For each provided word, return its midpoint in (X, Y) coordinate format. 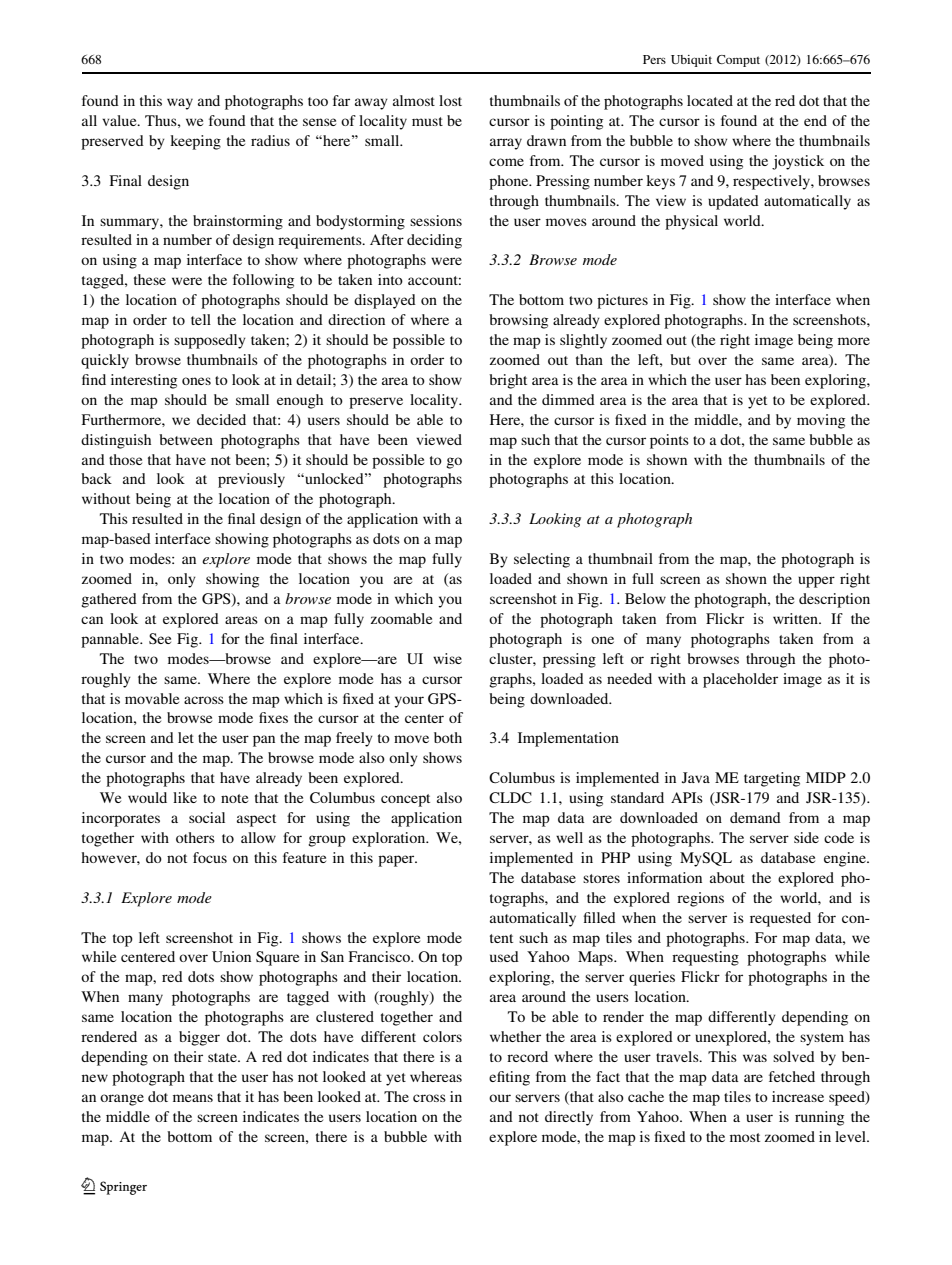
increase (798, 1096)
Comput (738, 61)
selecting (542, 560)
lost (450, 100)
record (527, 1056)
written (796, 618)
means (193, 1098)
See (160, 638)
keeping (195, 142)
